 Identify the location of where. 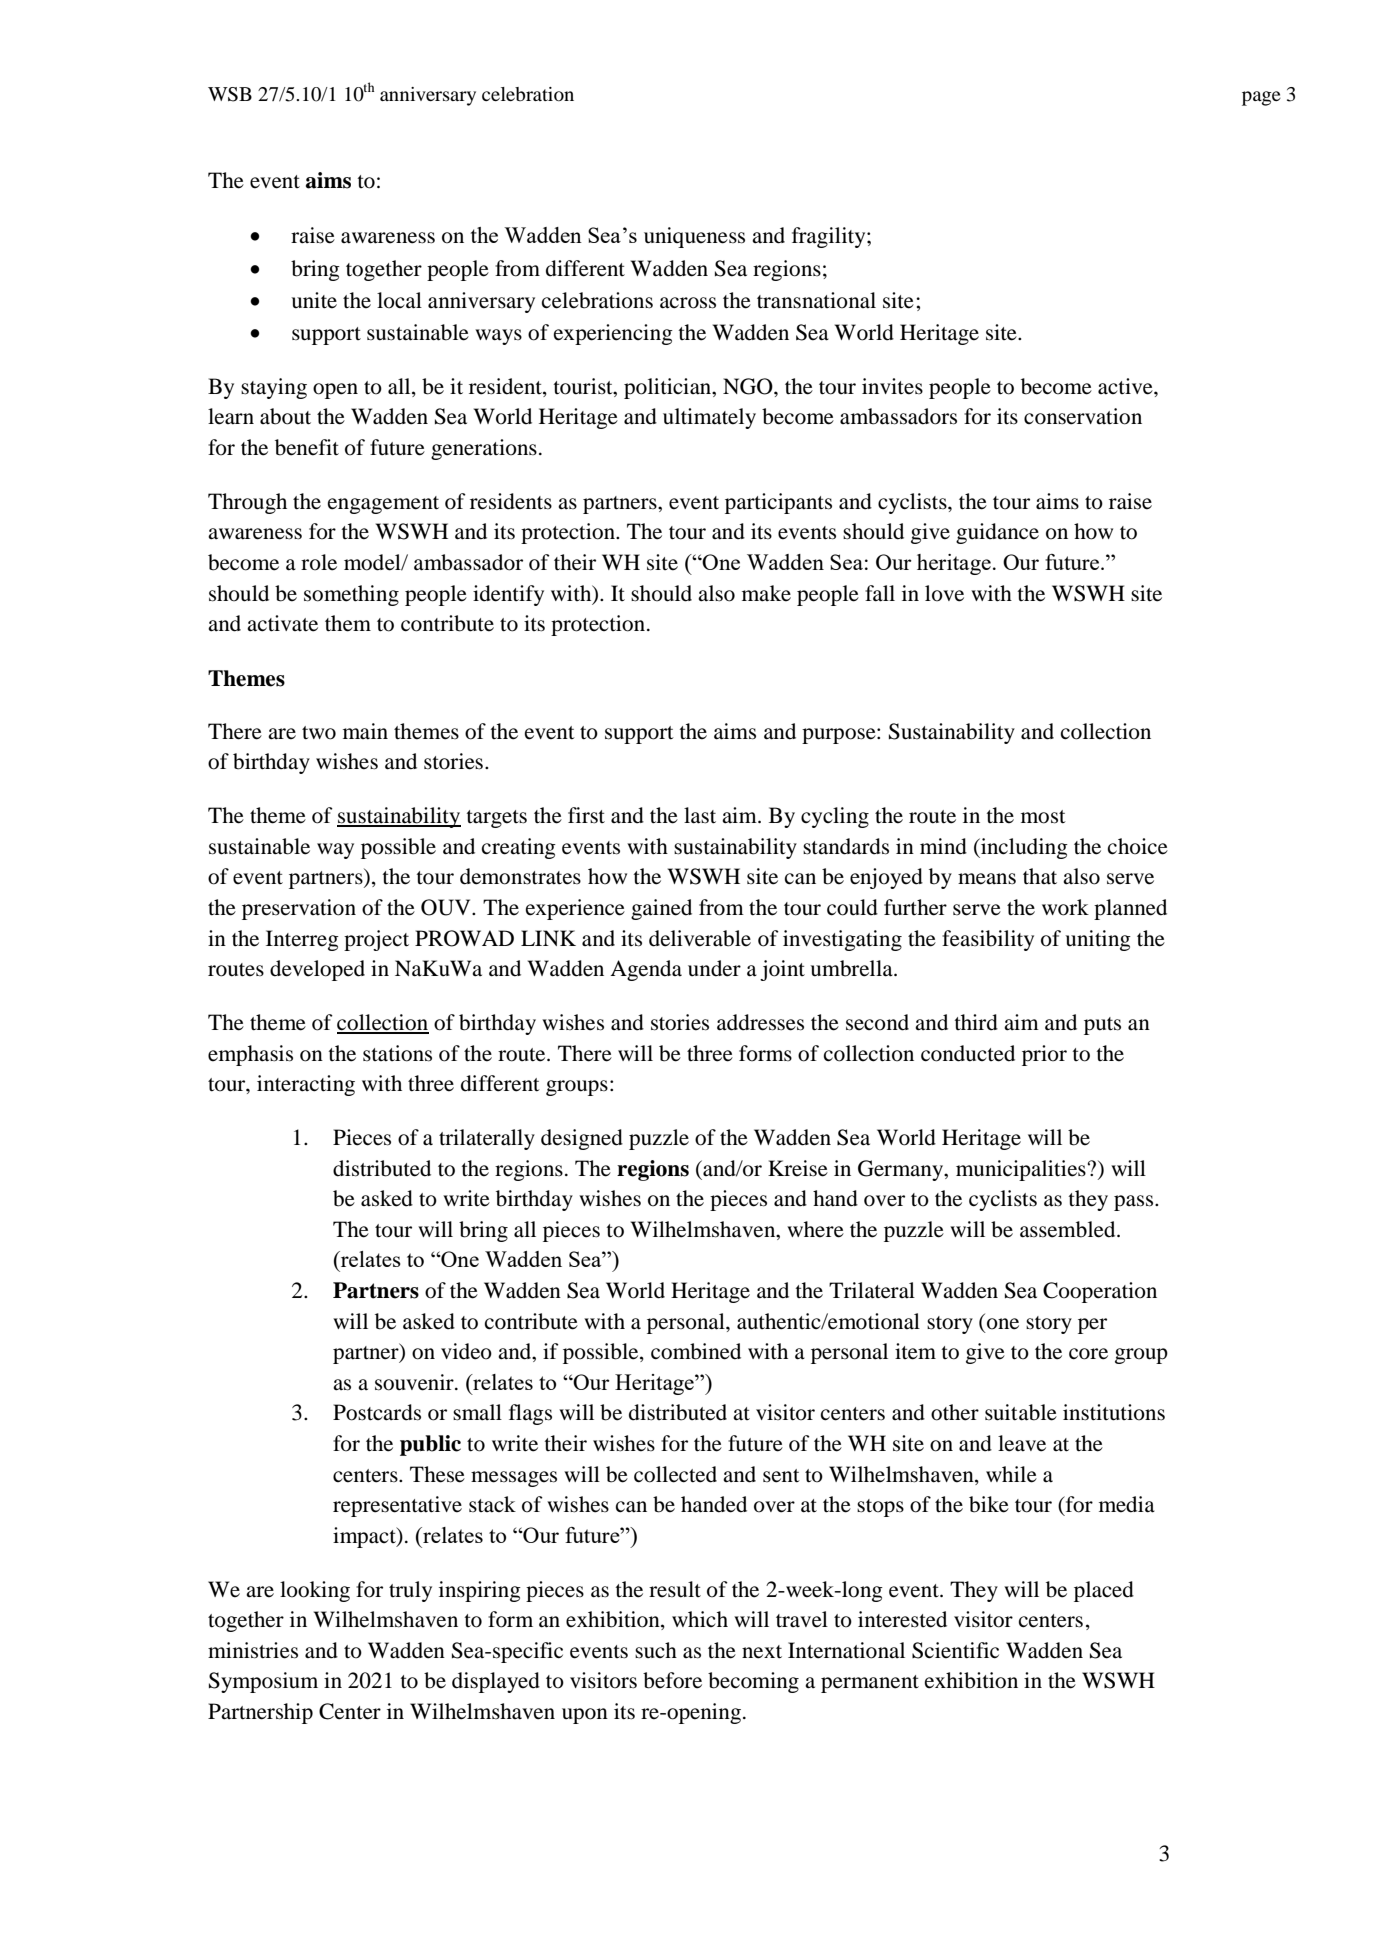
(815, 1229).
